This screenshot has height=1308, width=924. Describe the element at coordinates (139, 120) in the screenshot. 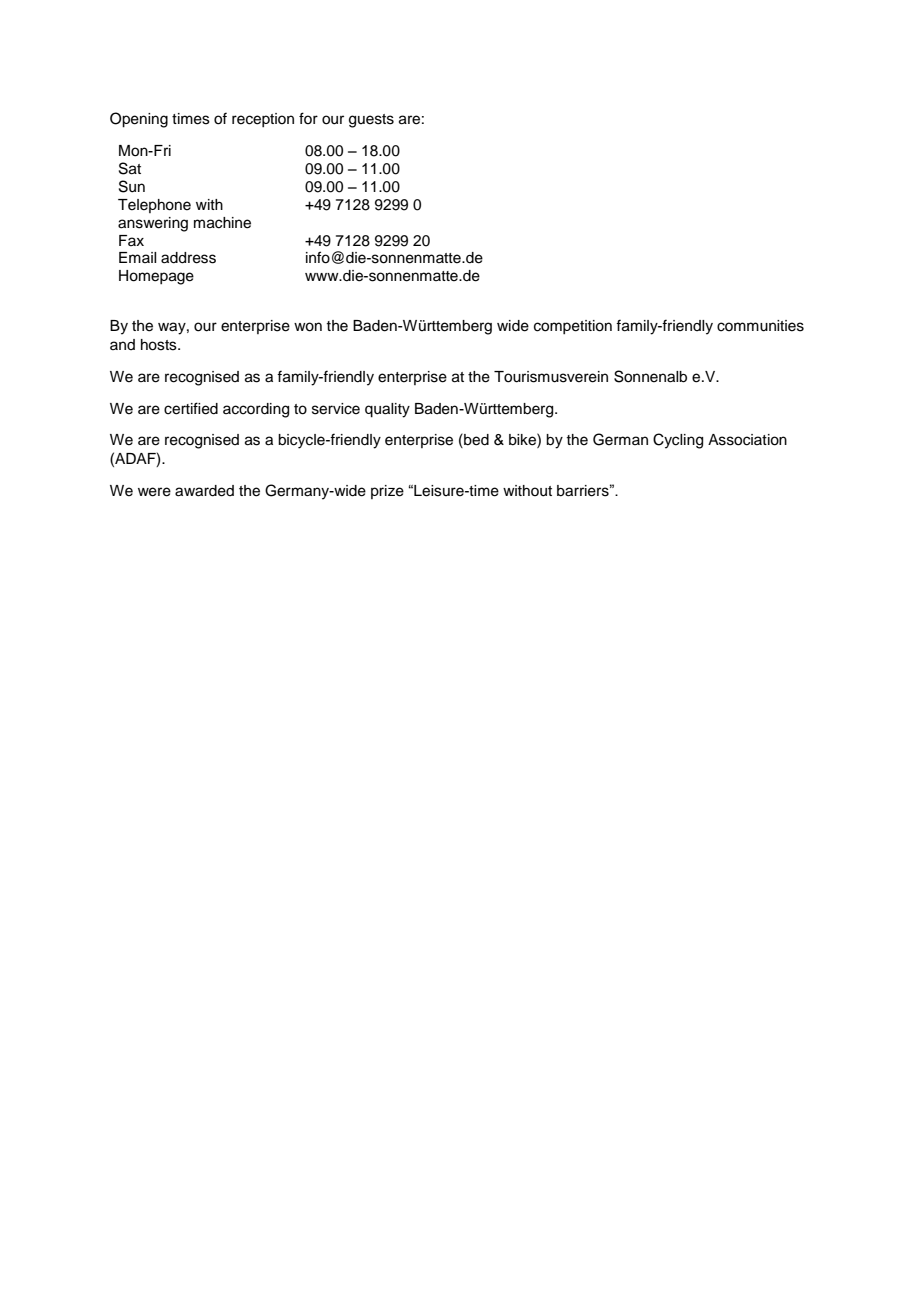

I see `Opening` at that location.
